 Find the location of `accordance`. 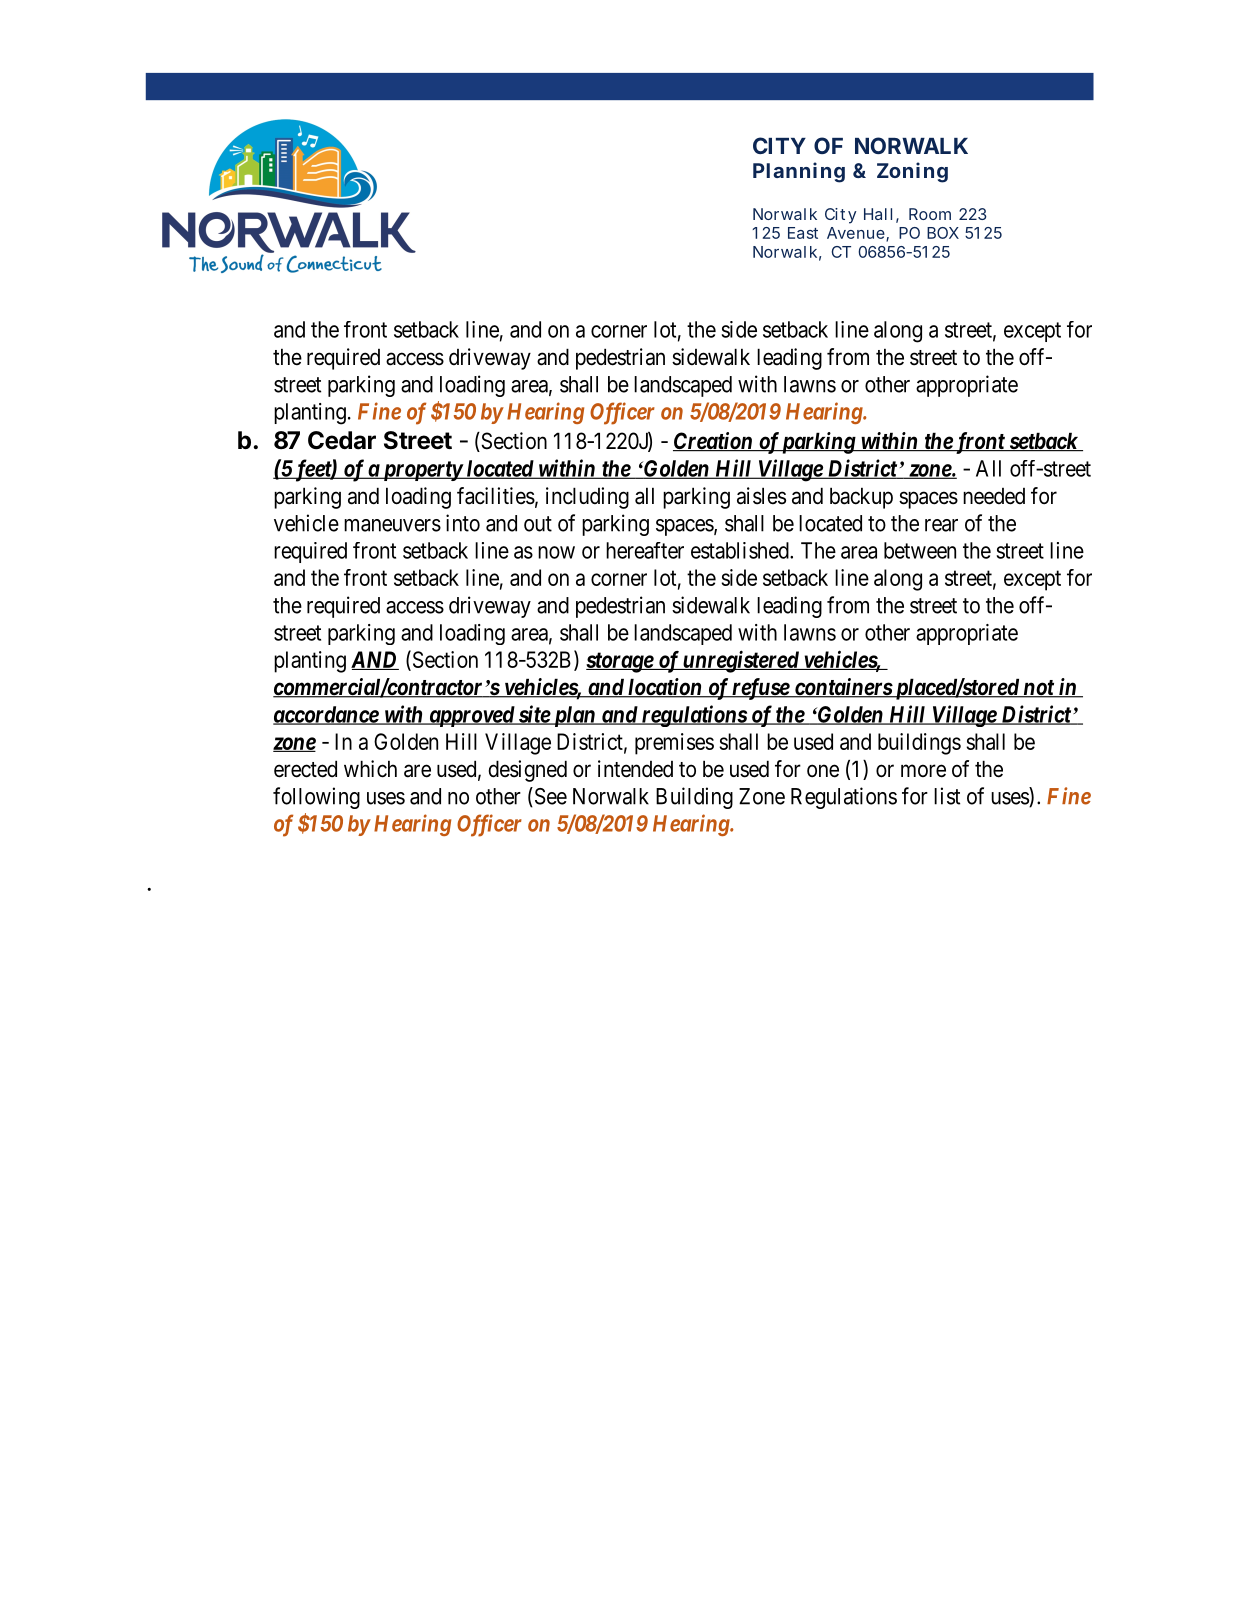

accordance is located at coordinates (326, 715).
